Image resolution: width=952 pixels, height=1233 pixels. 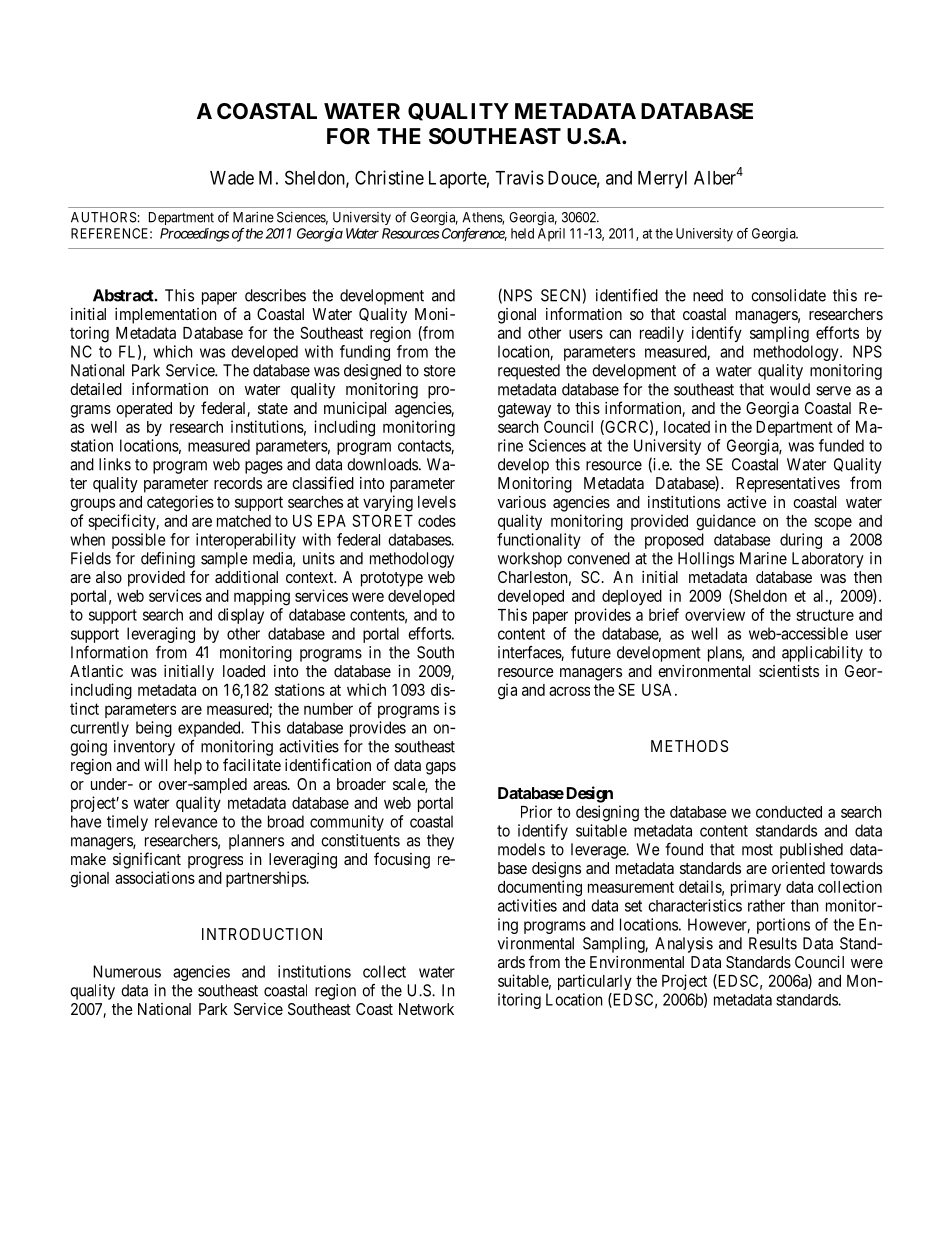 I want to click on Travis, so click(x=519, y=177).
